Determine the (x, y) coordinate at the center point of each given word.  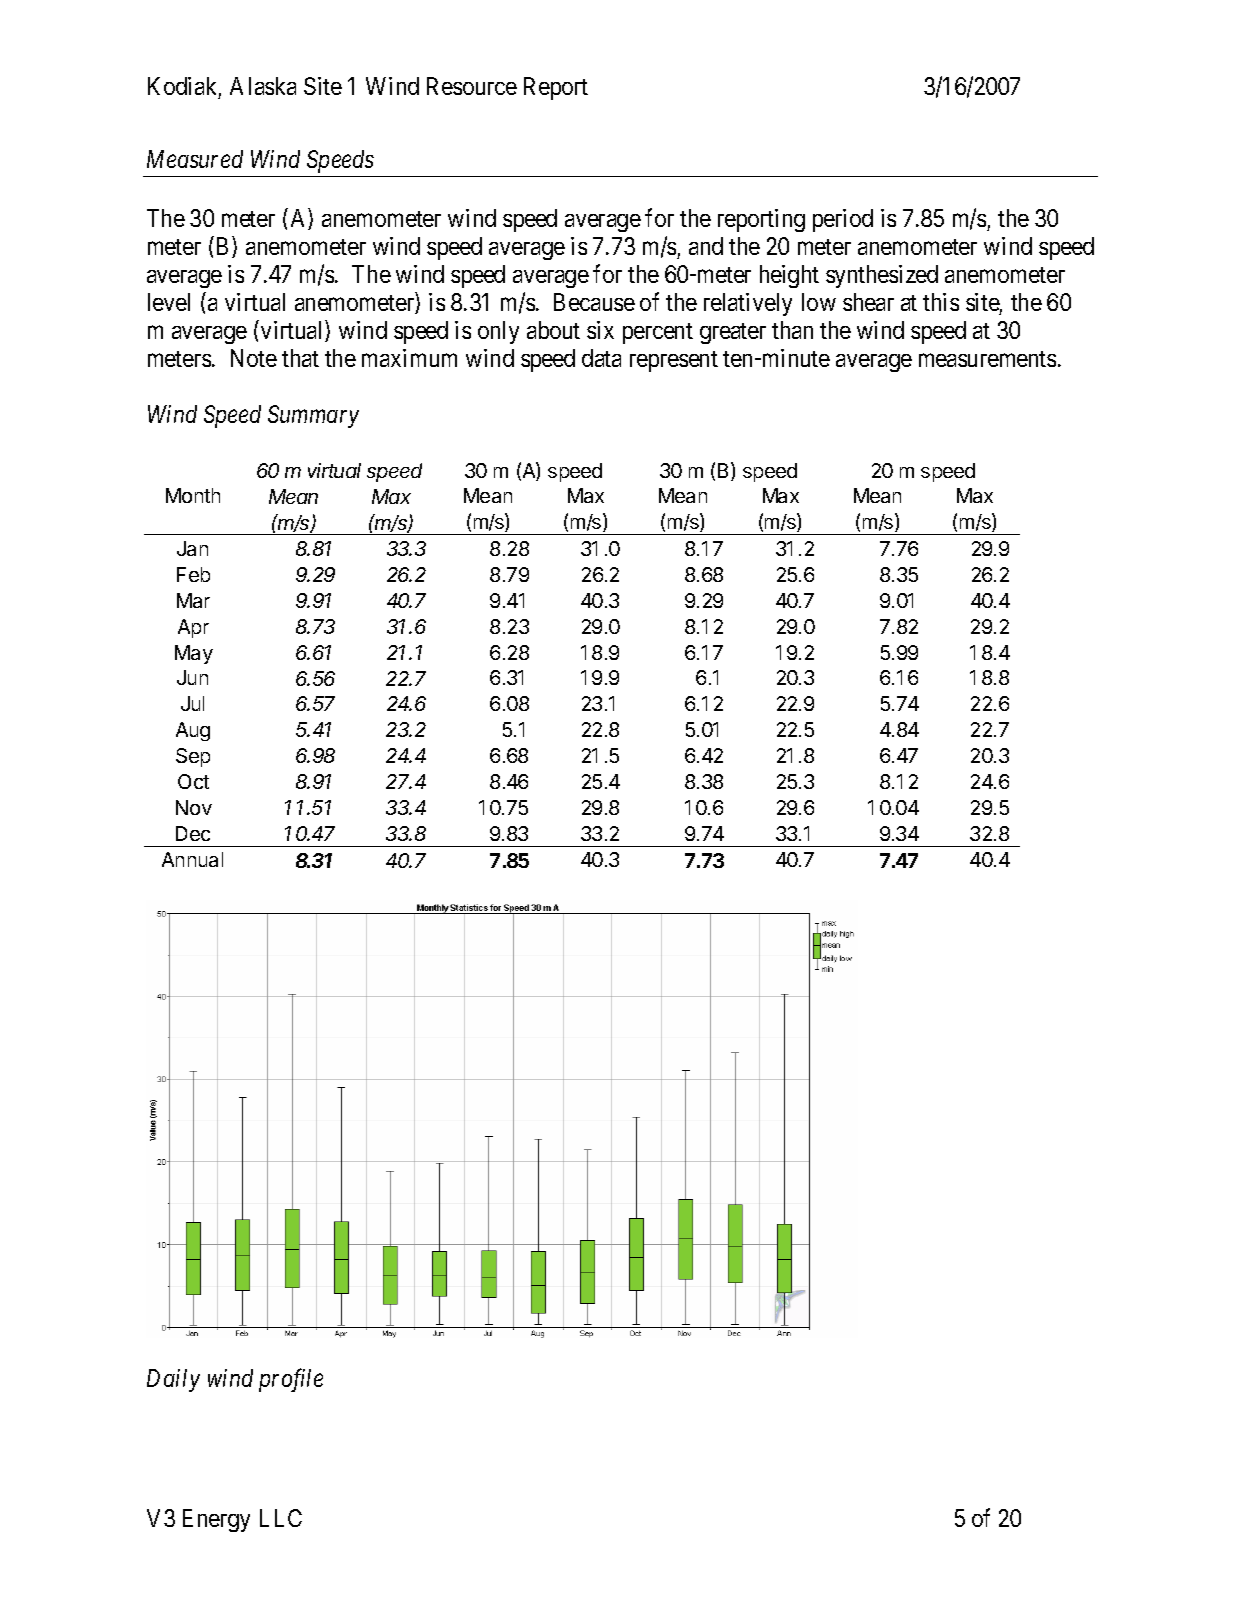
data (601, 358)
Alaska (263, 86)
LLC (281, 1518)
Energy (216, 1520)
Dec (193, 833)
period (843, 220)
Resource (472, 86)
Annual (192, 859)
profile (291, 1380)
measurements (987, 359)
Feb (193, 574)
